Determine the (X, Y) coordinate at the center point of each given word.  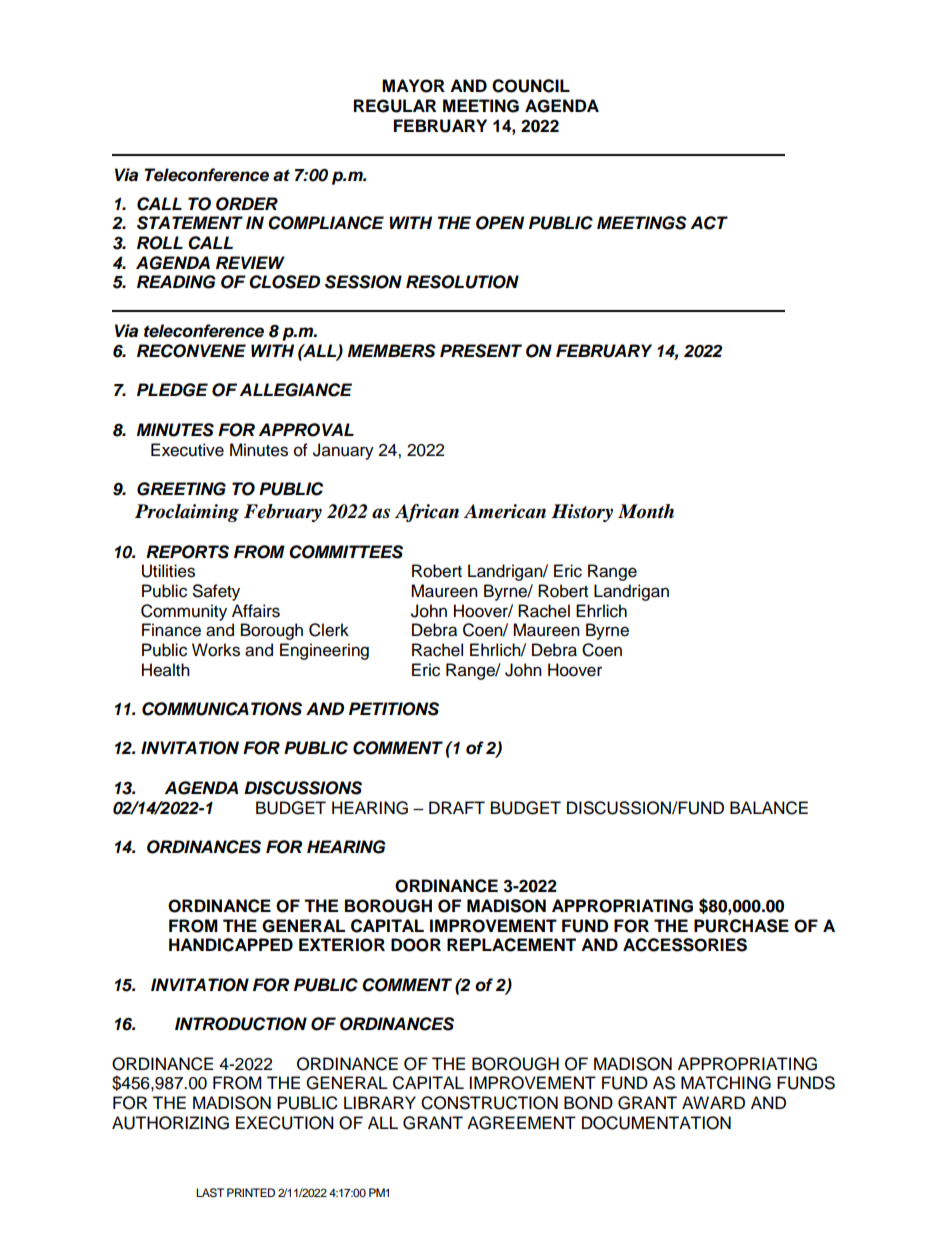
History (582, 513)
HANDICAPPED (231, 945)
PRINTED (251, 1192)
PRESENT (481, 351)
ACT (709, 223)
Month (646, 511)
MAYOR (413, 86)
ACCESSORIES (685, 945)
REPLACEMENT (511, 945)
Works (216, 650)
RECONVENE (191, 351)
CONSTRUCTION (489, 1103)
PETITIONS (394, 709)
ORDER (247, 204)
